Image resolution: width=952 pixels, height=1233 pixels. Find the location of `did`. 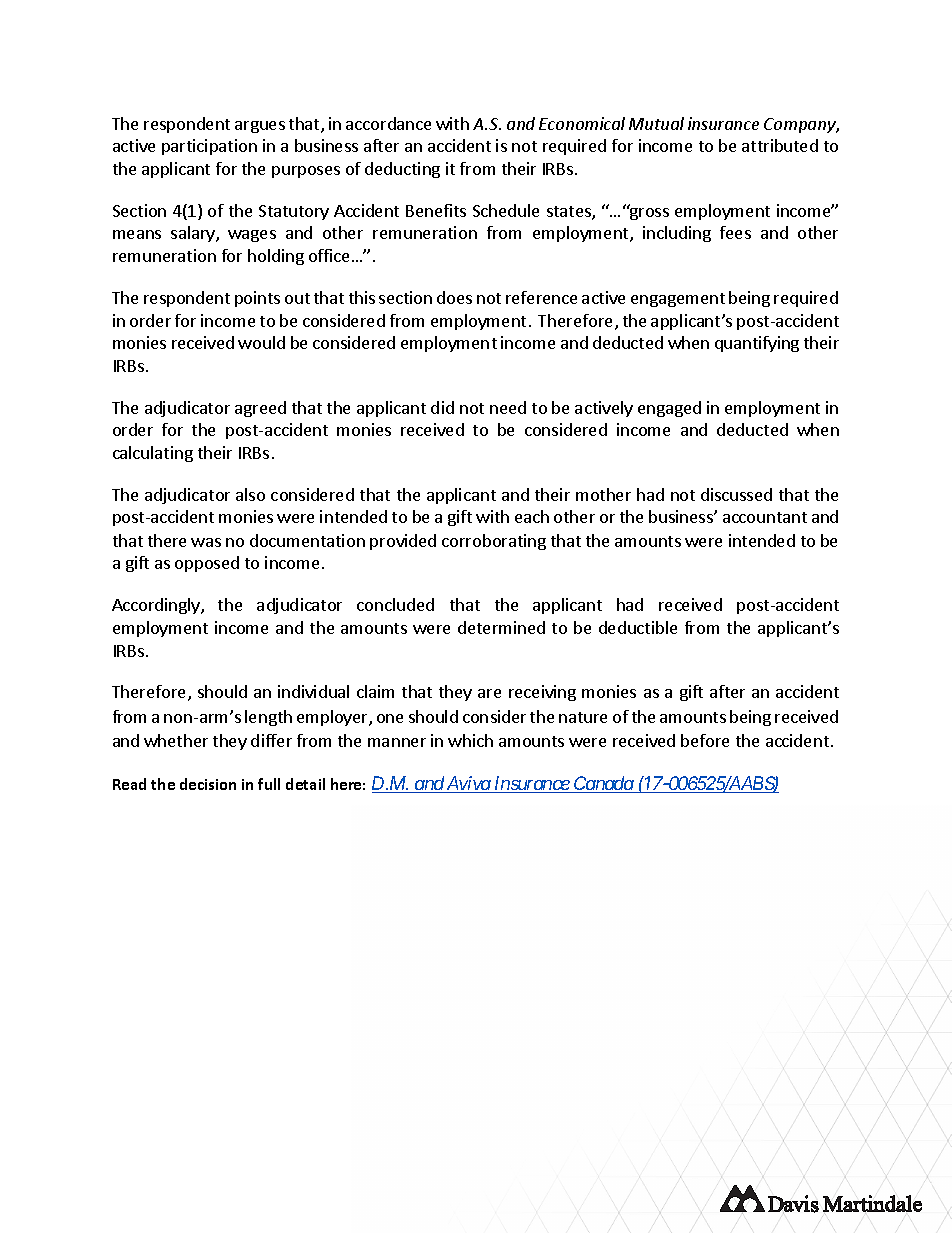

did is located at coordinates (442, 407).
